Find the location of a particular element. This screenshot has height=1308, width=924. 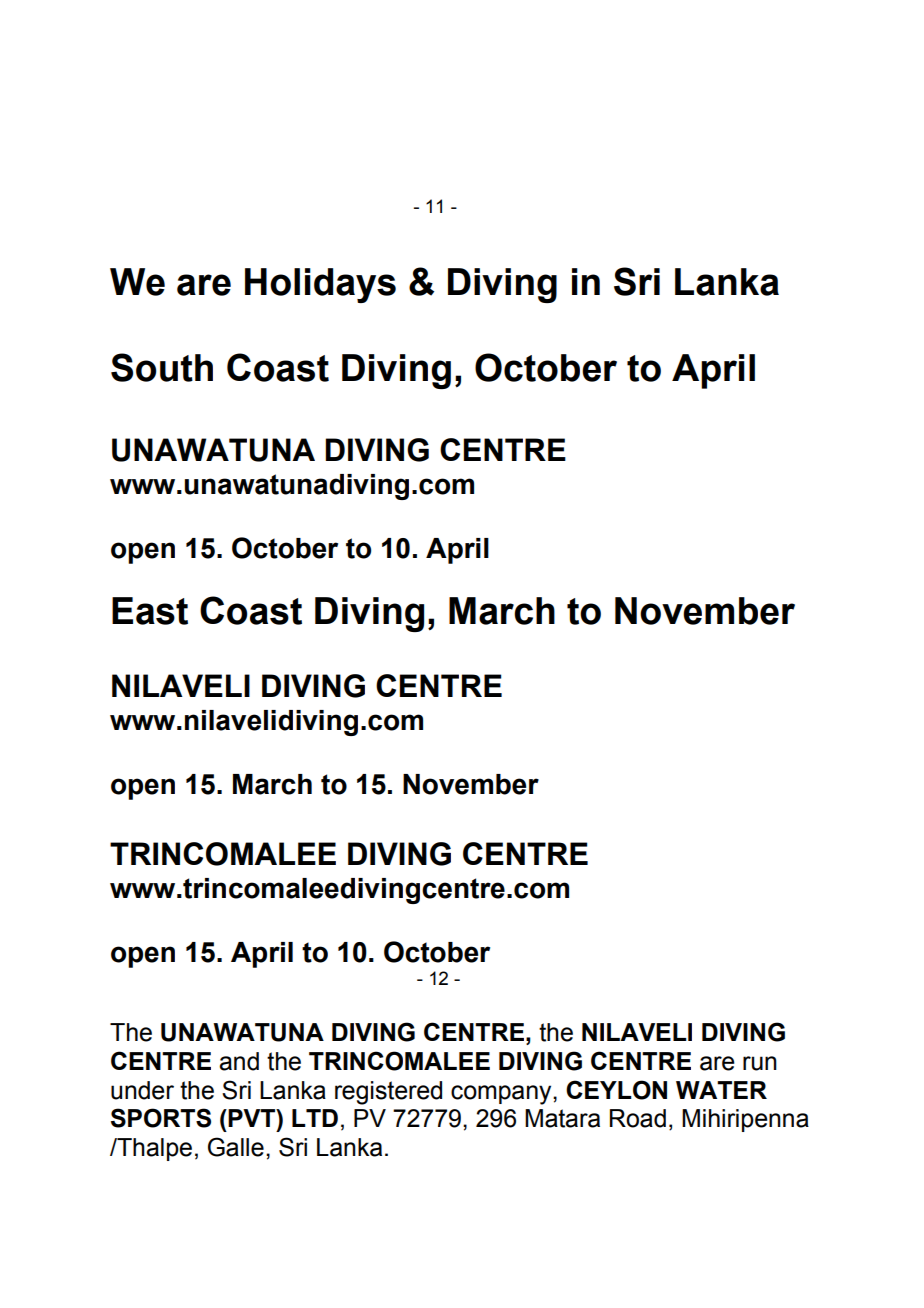

registered is located at coordinates (388, 1093).
